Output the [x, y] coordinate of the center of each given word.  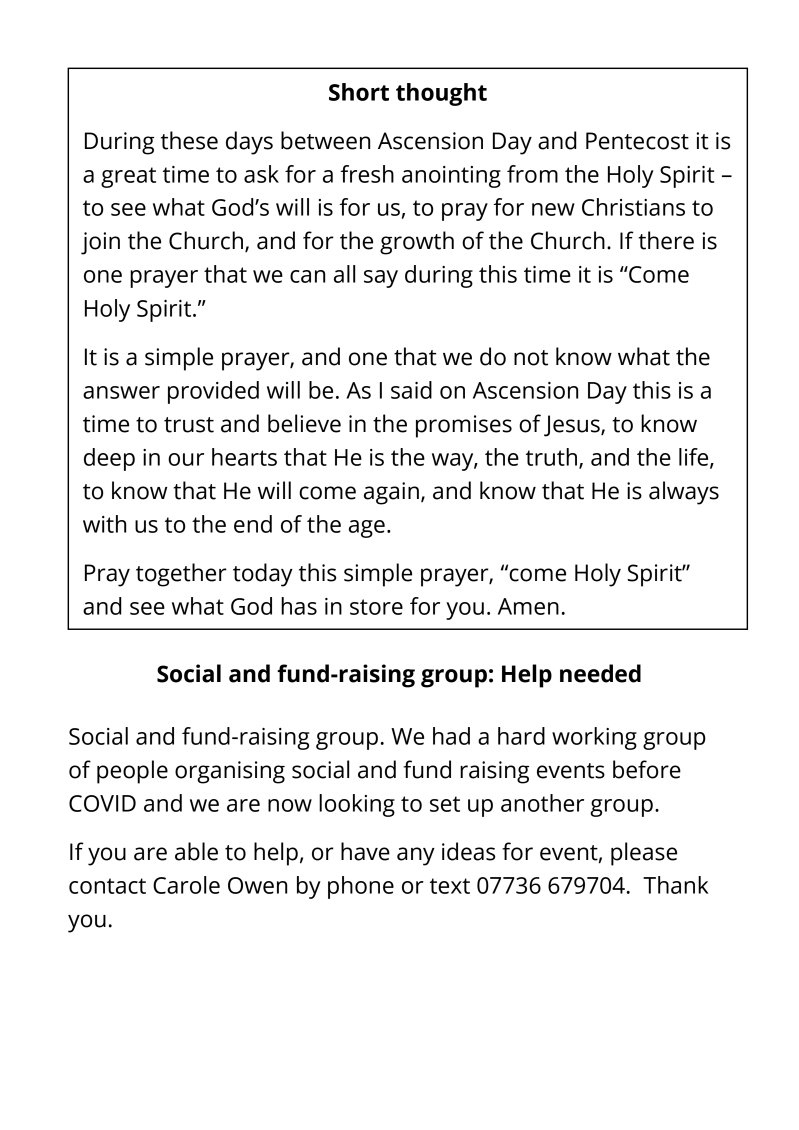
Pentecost [637, 141]
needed [600, 673]
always [684, 493]
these [189, 140]
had [451, 736]
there [666, 240]
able [196, 851]
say [381, 279]
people [132, 772]
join [100, 243]
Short [359, 92]
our [186, 459]
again [391, 493]
